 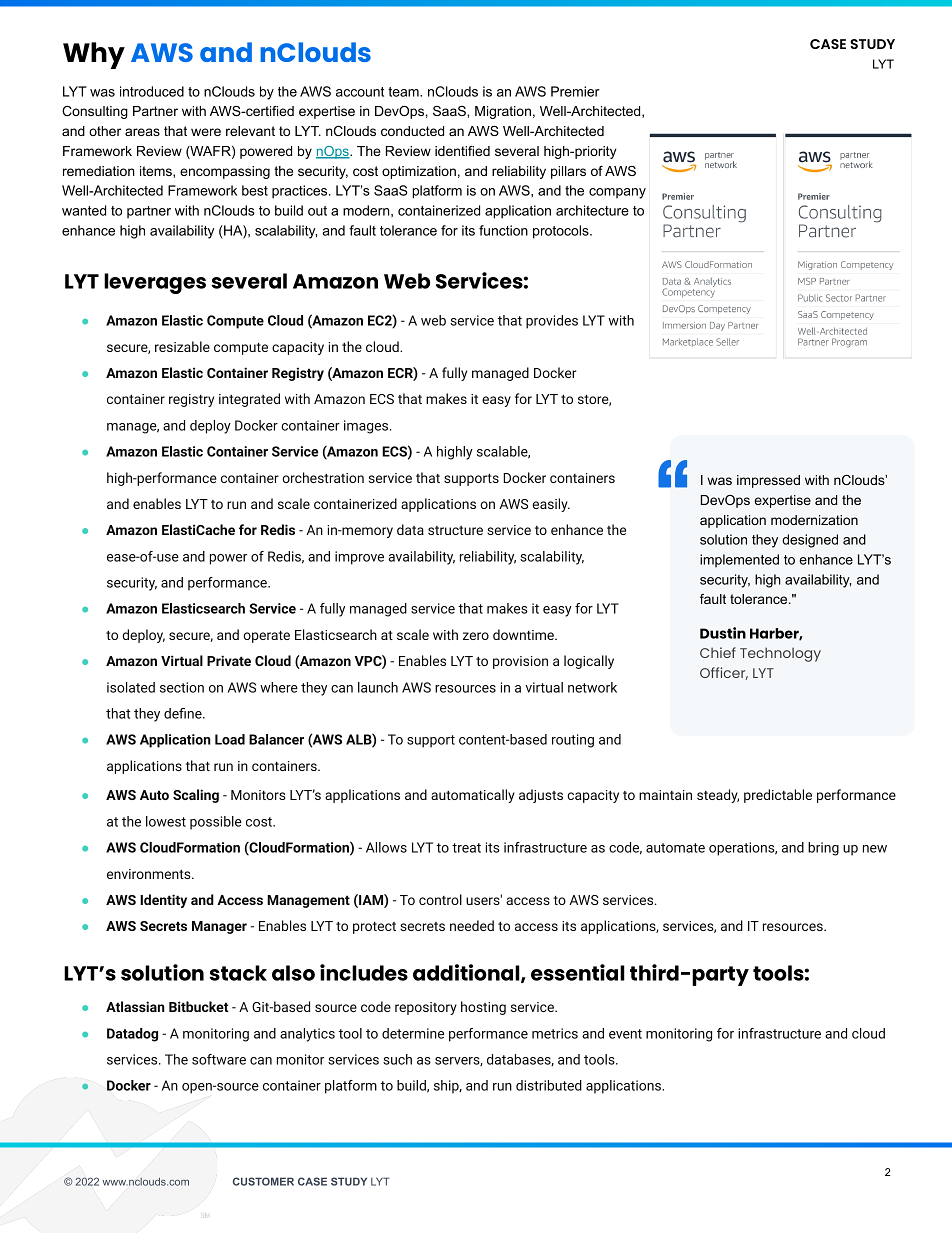 I want to click on Premier, so click(x=575, y=91).
